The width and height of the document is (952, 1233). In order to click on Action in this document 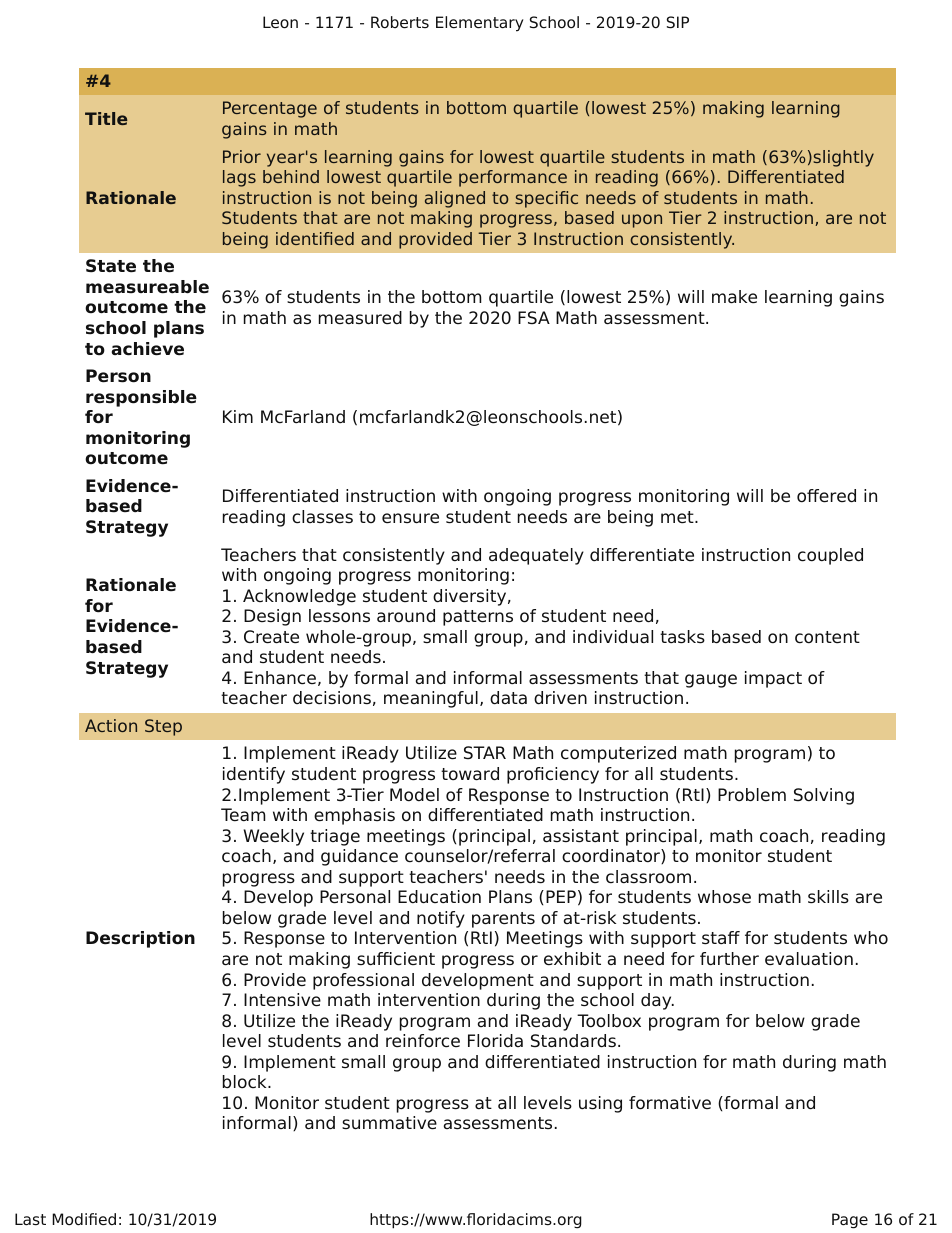, I will do `click(111, 725)`.
